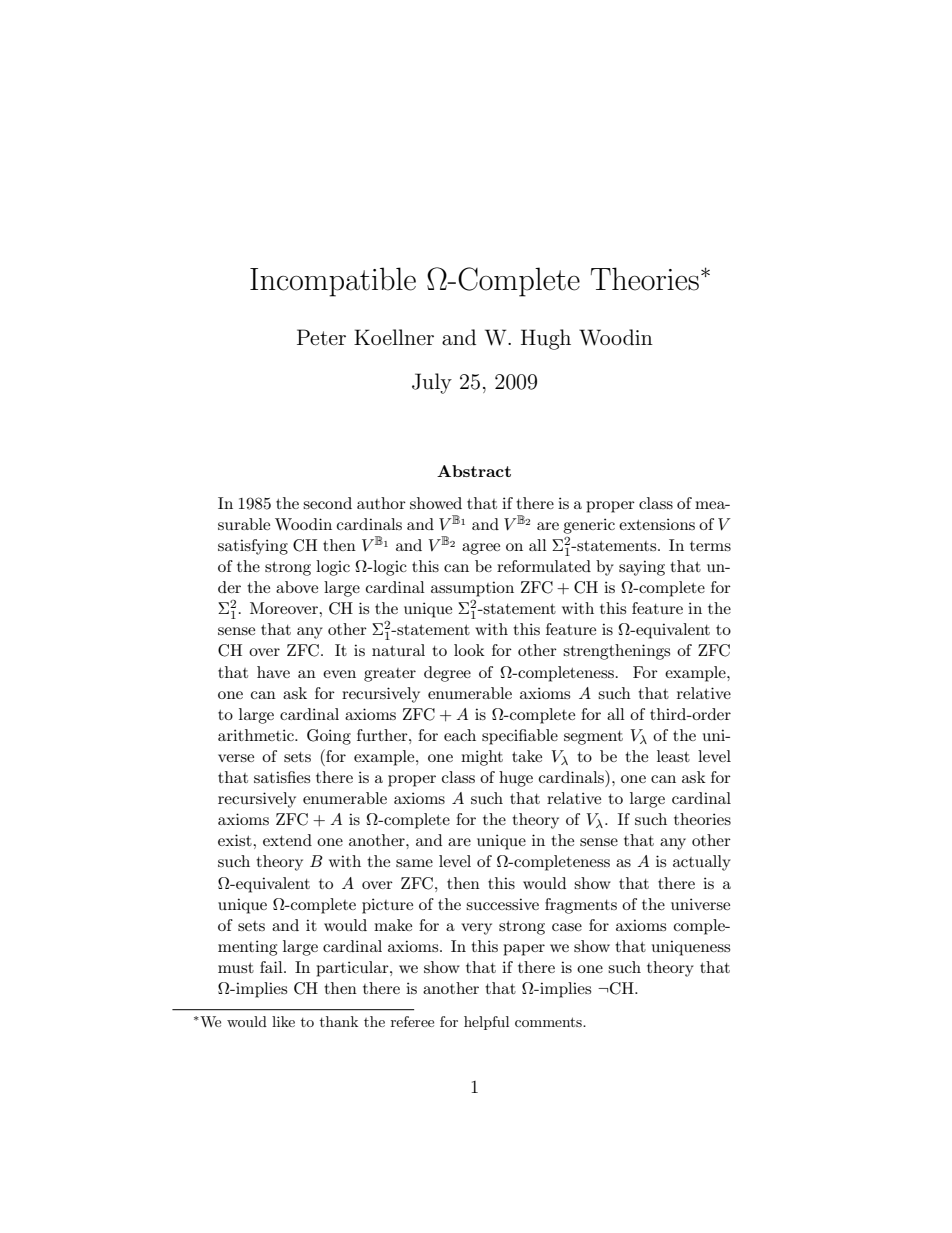  I want to click on Incompatible, so click(333, 282).
